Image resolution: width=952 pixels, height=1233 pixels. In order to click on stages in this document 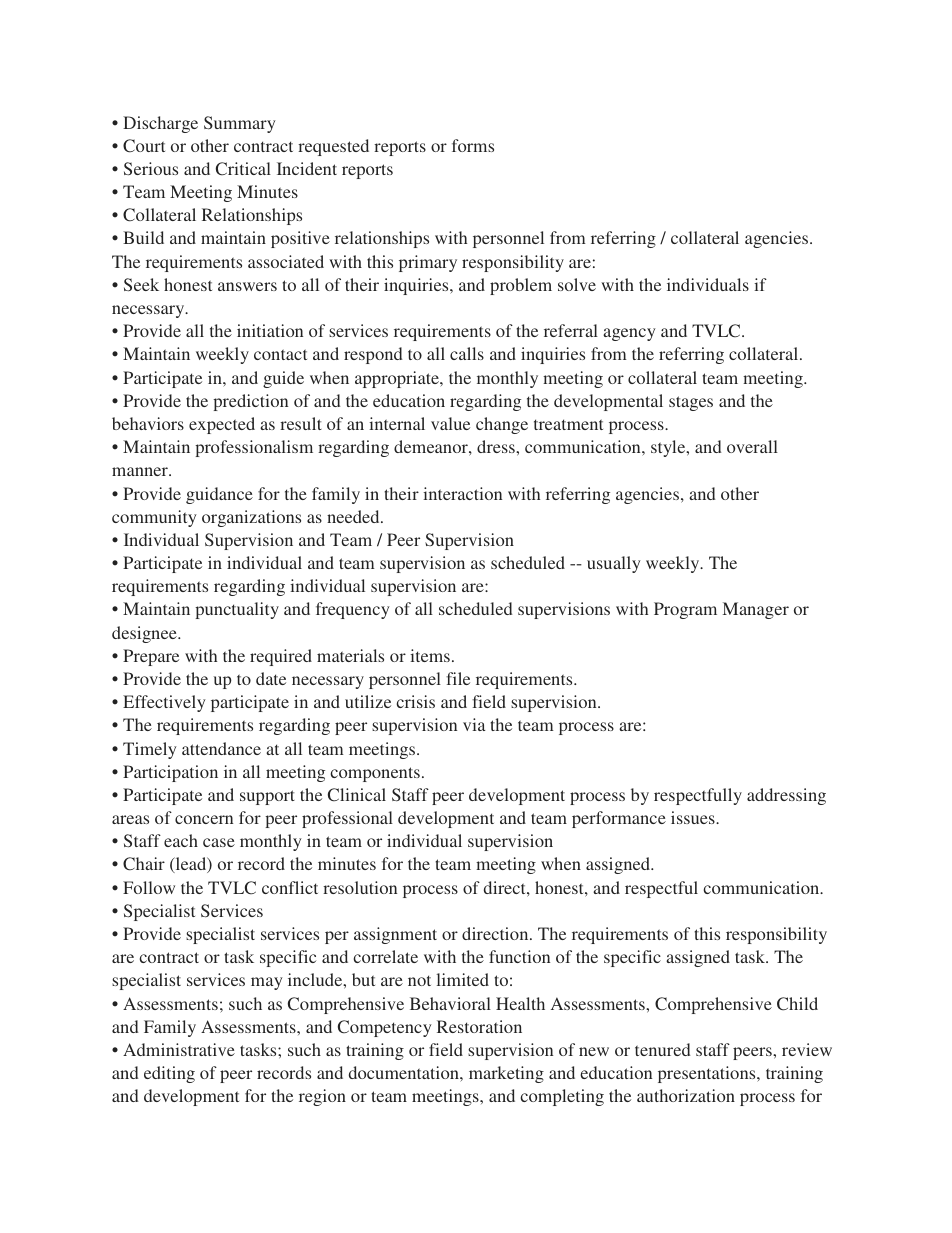, I will do `click(691, 403)`.
